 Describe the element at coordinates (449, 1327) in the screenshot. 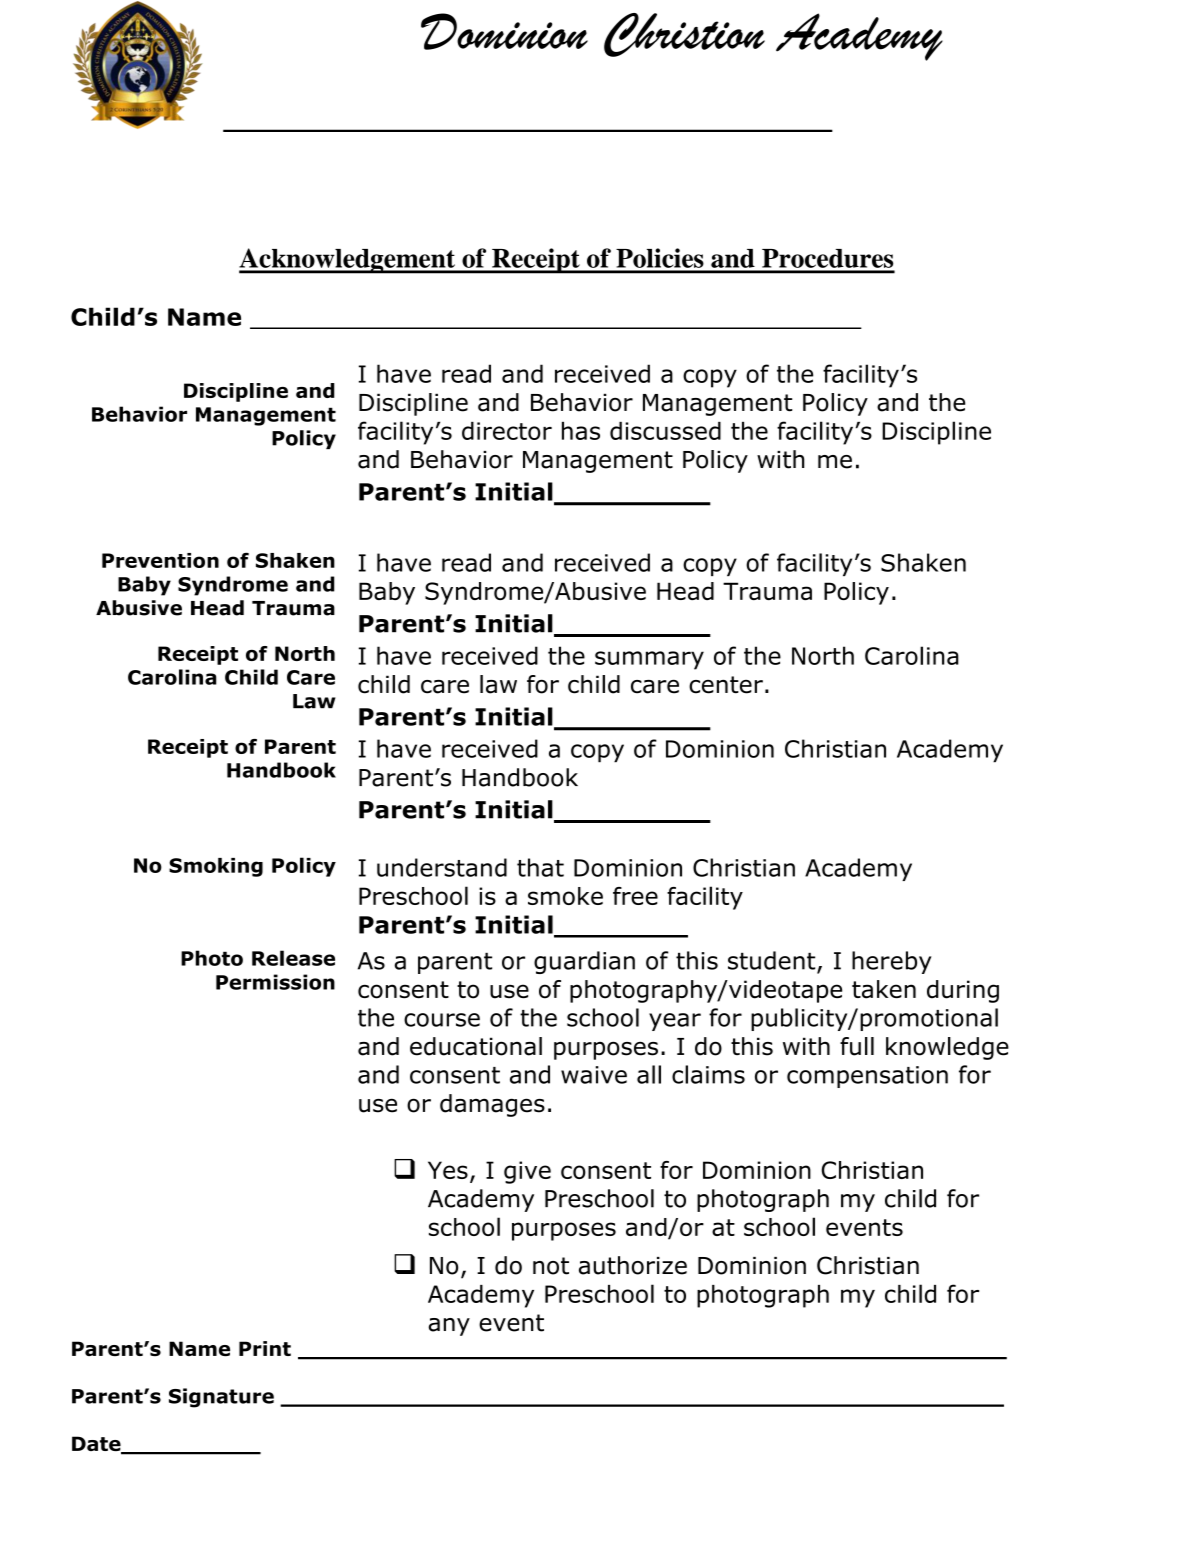

I see `any` at that location.
